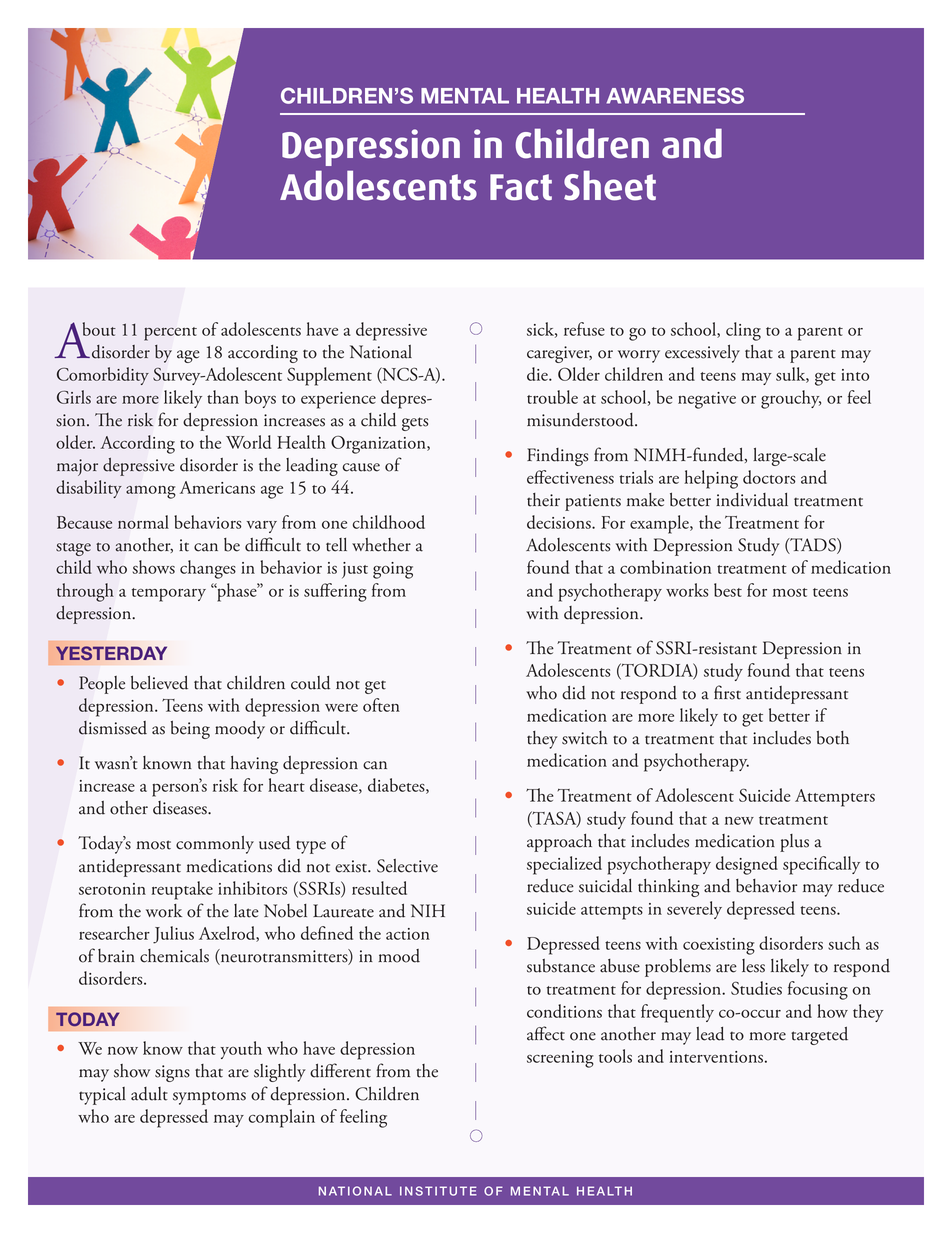  I want to click on percent, so click(170, 334).
